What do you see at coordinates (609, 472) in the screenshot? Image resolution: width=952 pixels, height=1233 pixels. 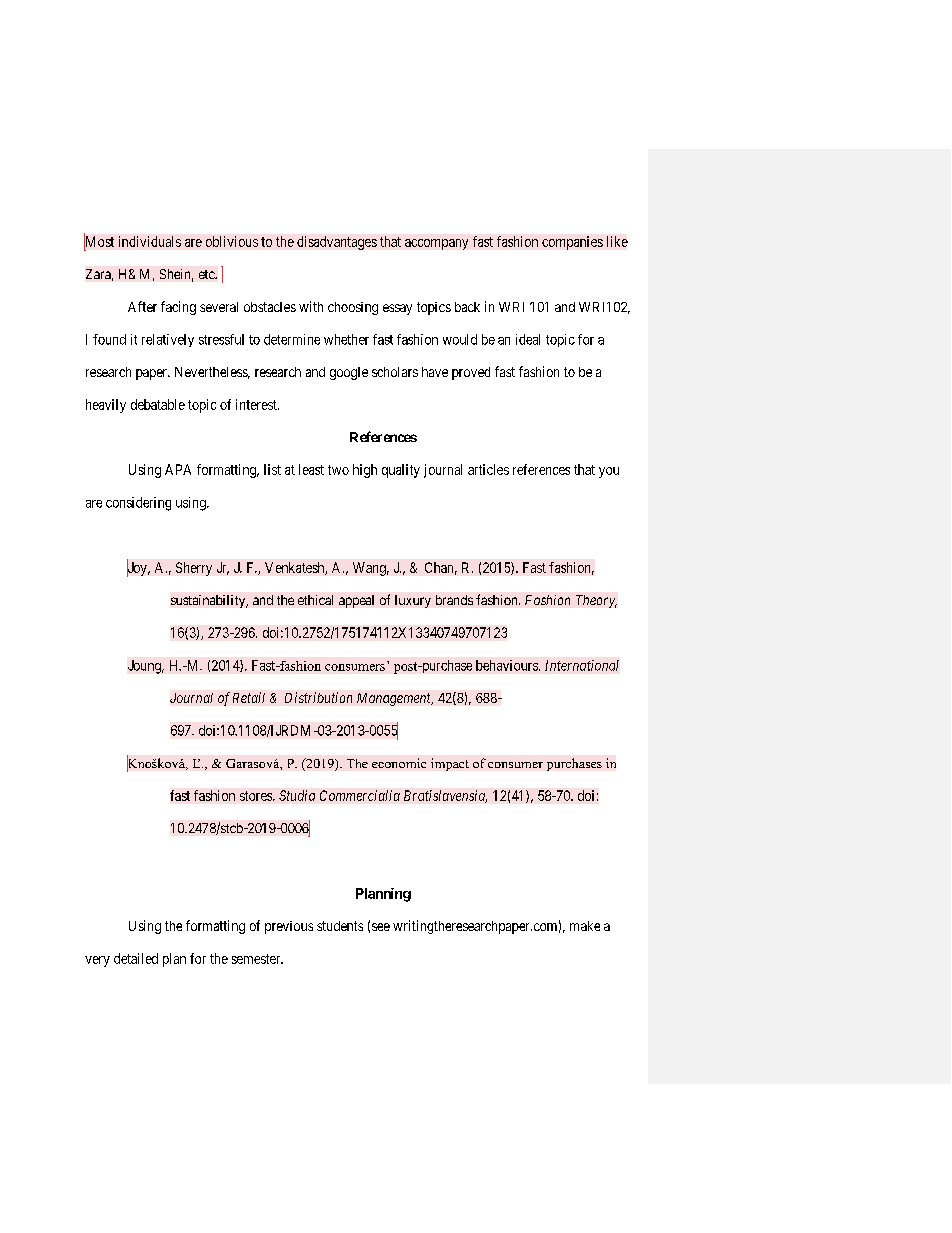 I see `you` at bounding box center [609, 472].
